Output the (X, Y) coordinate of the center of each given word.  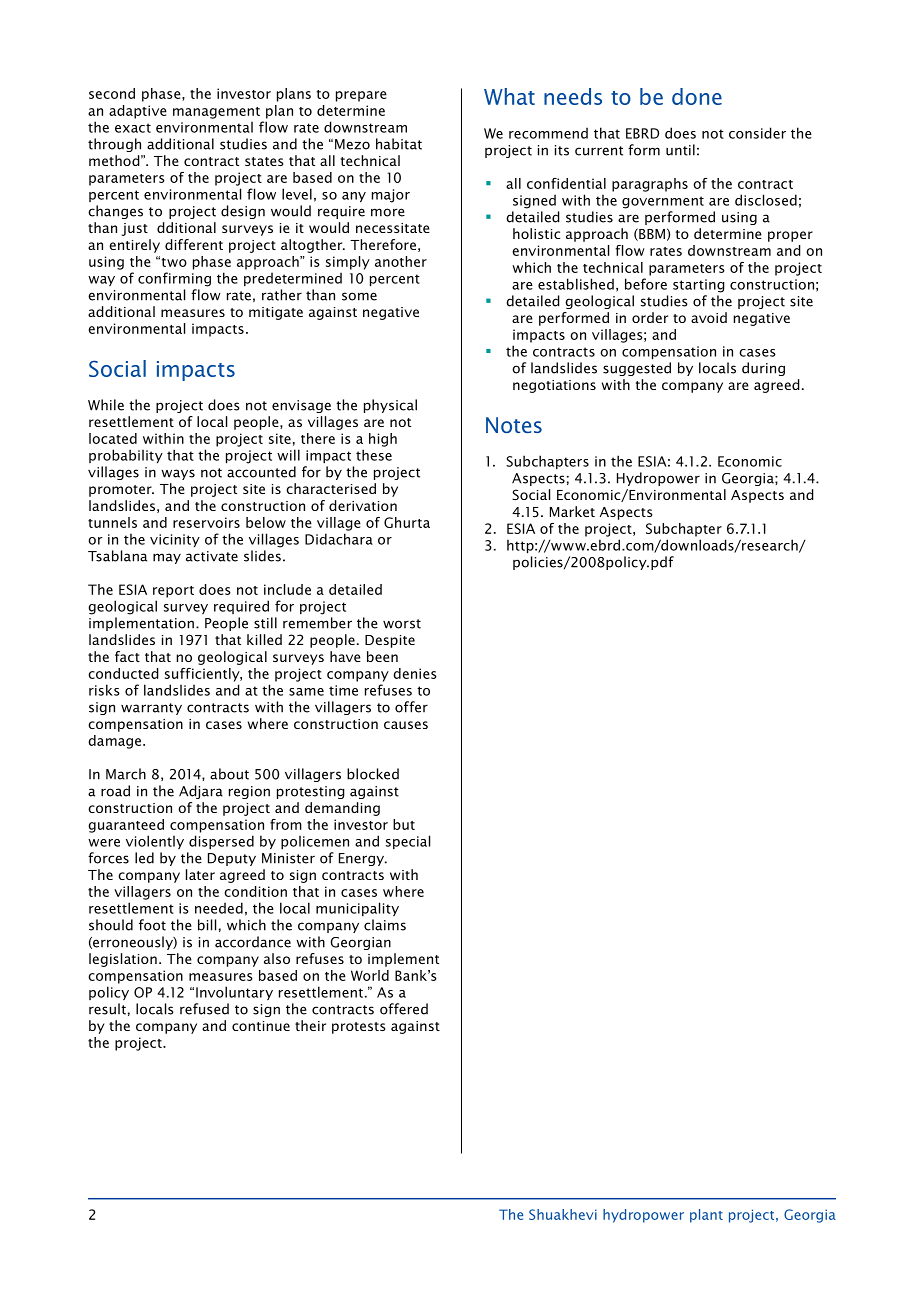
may (167, 558)
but (404, 824)
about (229, 774)
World (370, 975)
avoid (709, 317)
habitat (399, 144)
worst (402, 624)
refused (204, 1009)
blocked (373, 774)
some (359, 296)
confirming (174, 279)
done (697, 96)
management (216, 113)
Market (572, 511)
